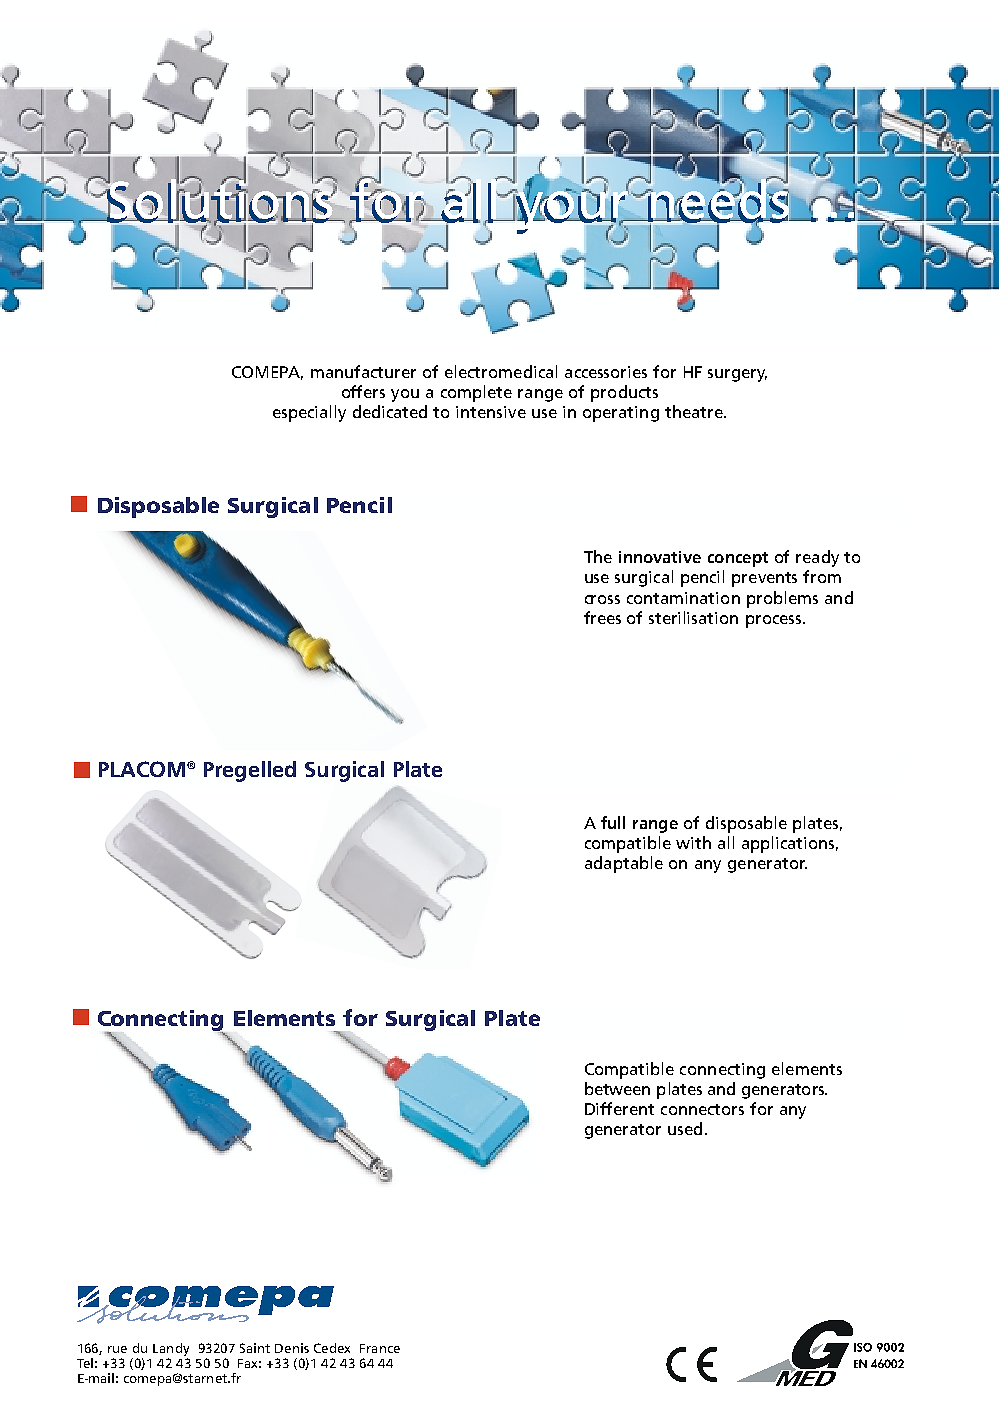 This page has height=1414, width=999. Describe the element at coordinates (737, 375) in the page. I see `surgery` at that location.
